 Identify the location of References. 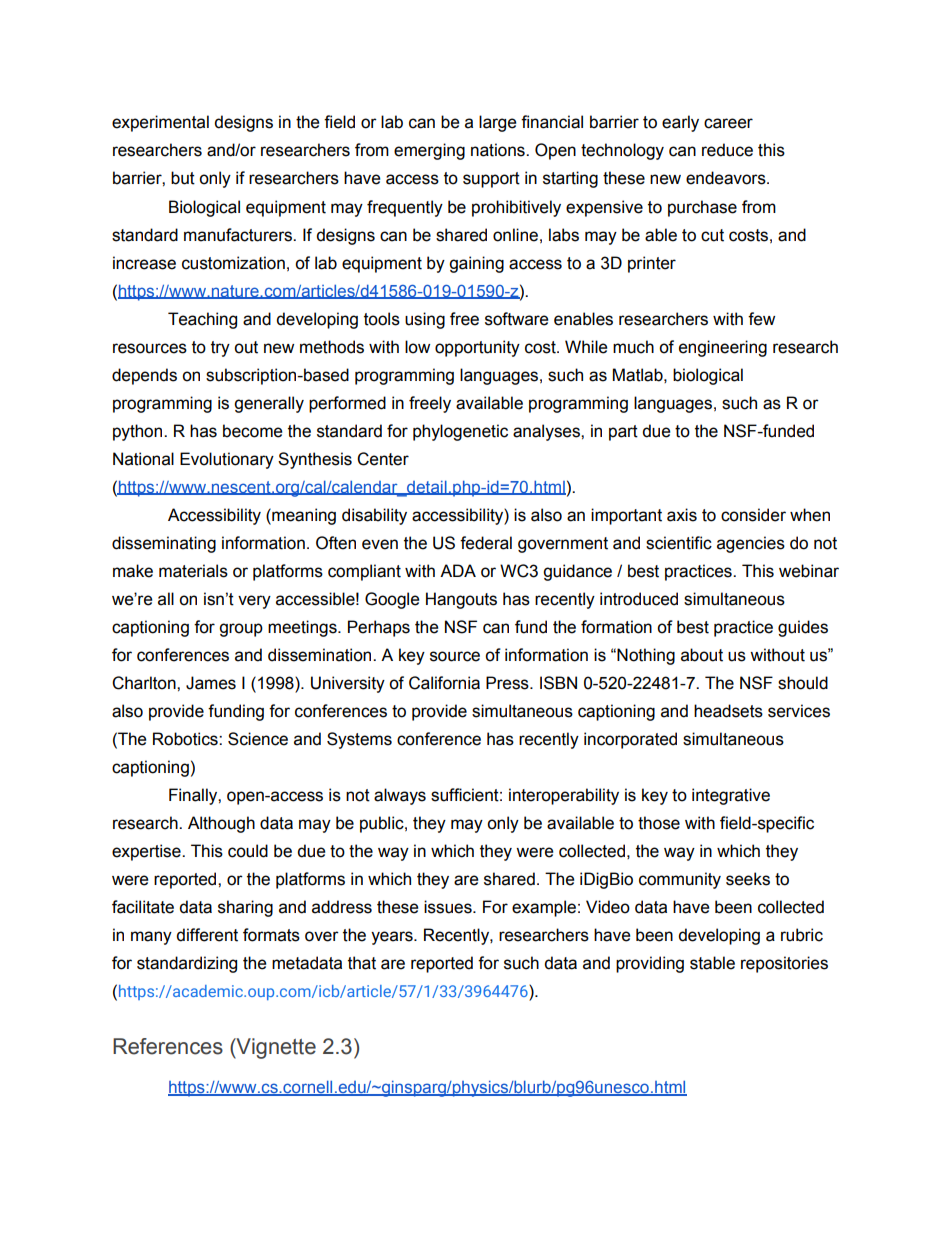
(168, 1046).
